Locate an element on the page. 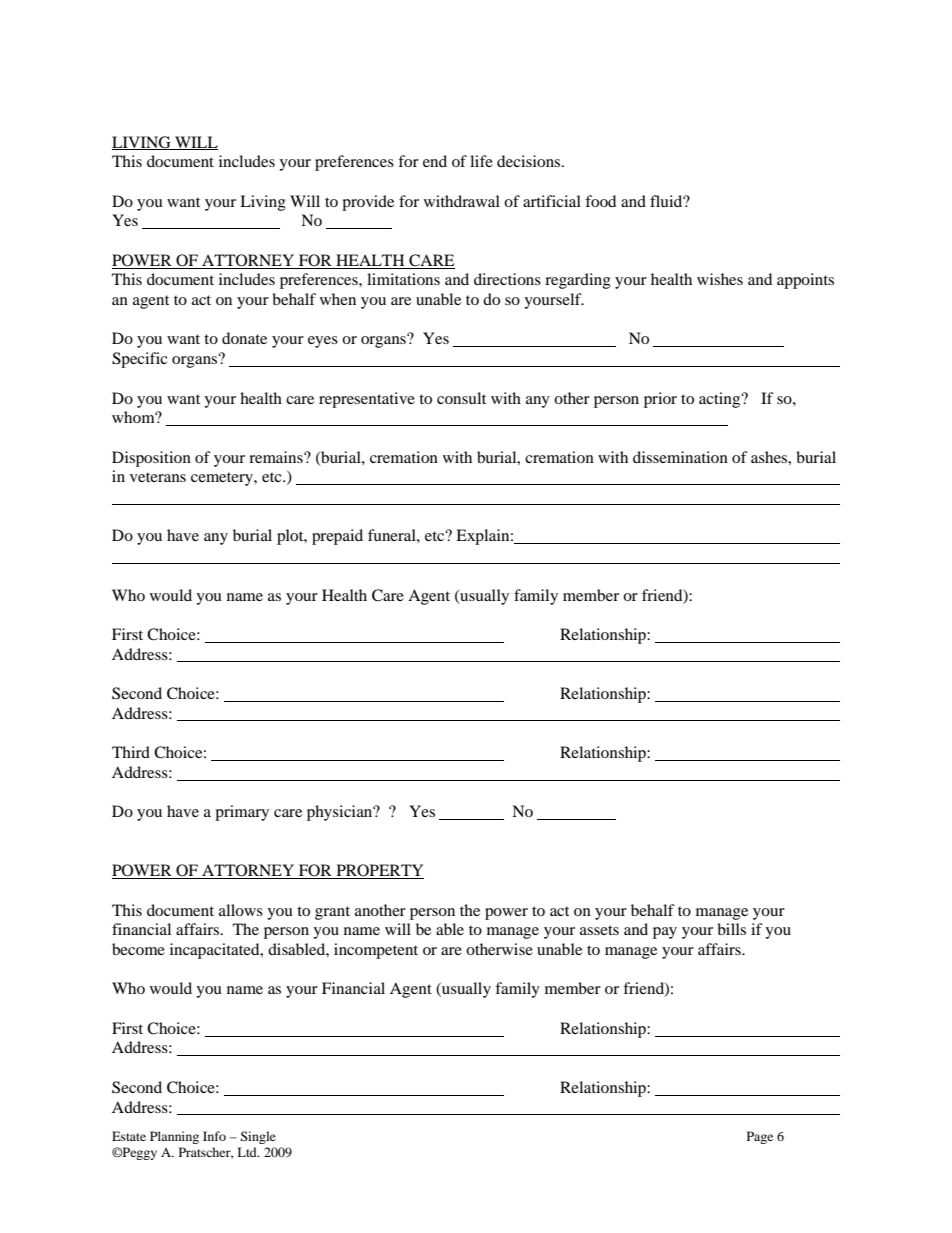  dissemination is located at coordinates (680, 457).
